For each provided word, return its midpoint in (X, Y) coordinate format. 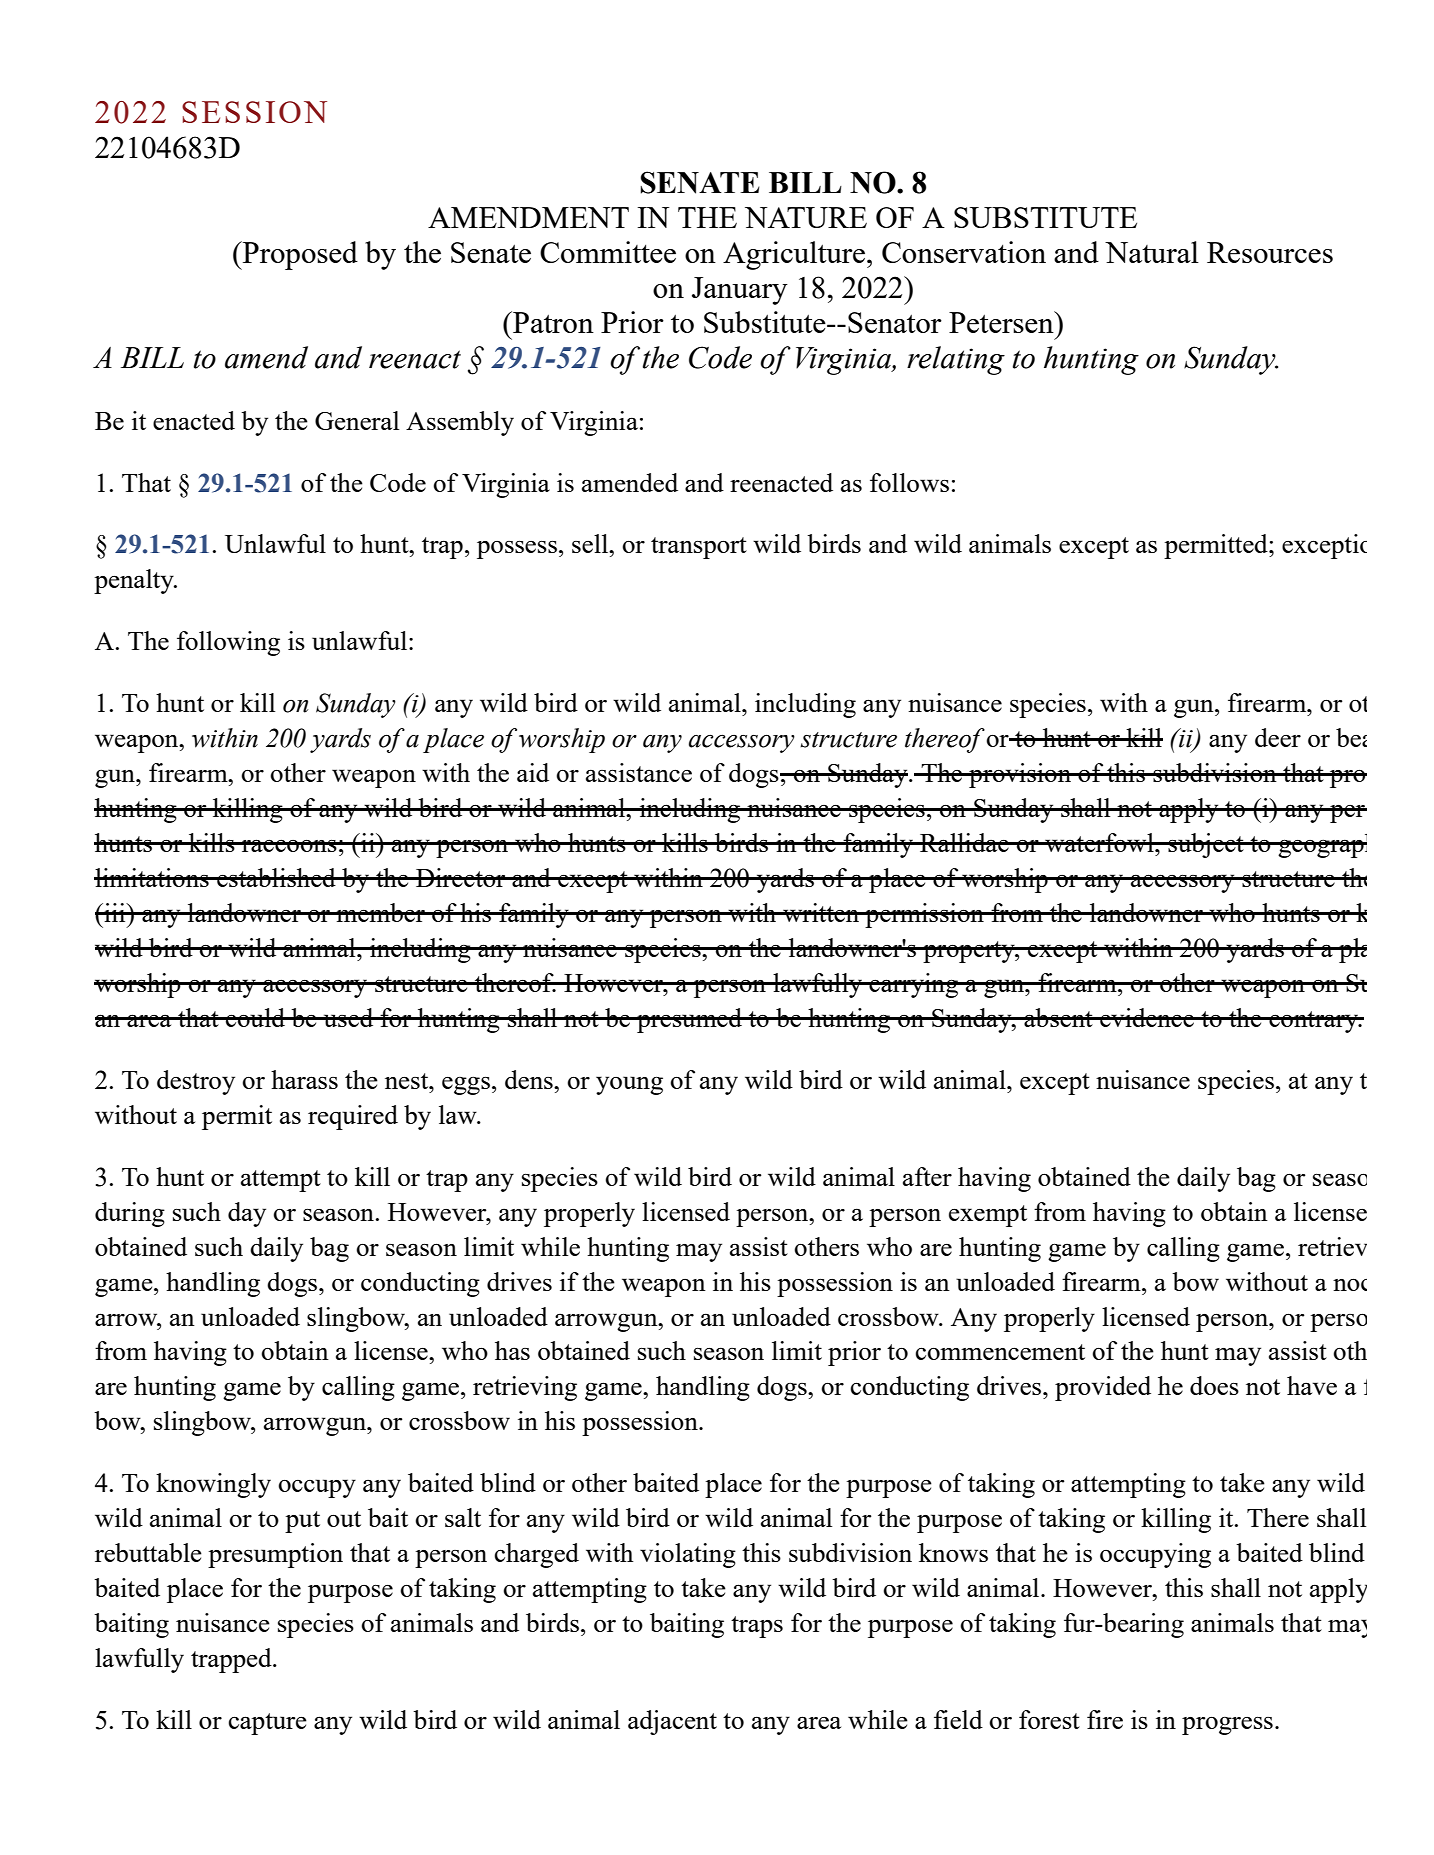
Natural (1152, 252)
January (740, 291)
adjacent (672, 1722)
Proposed (299, 255)
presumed (690, 1020)
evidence (1147, 1017)
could (256, 1017)
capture (268, 1724)
